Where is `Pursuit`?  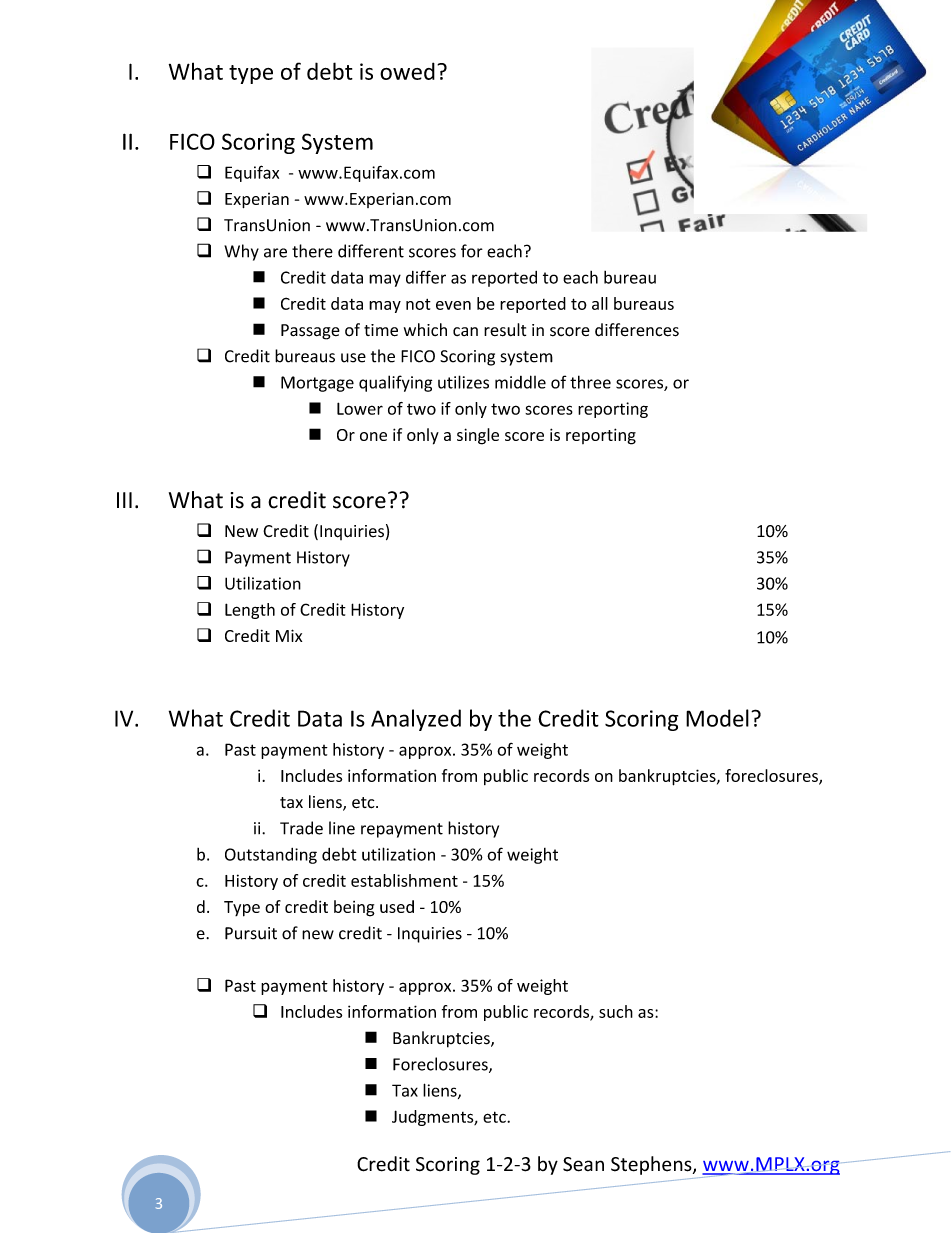
Pursuit is located at coordinates (251, 933).
